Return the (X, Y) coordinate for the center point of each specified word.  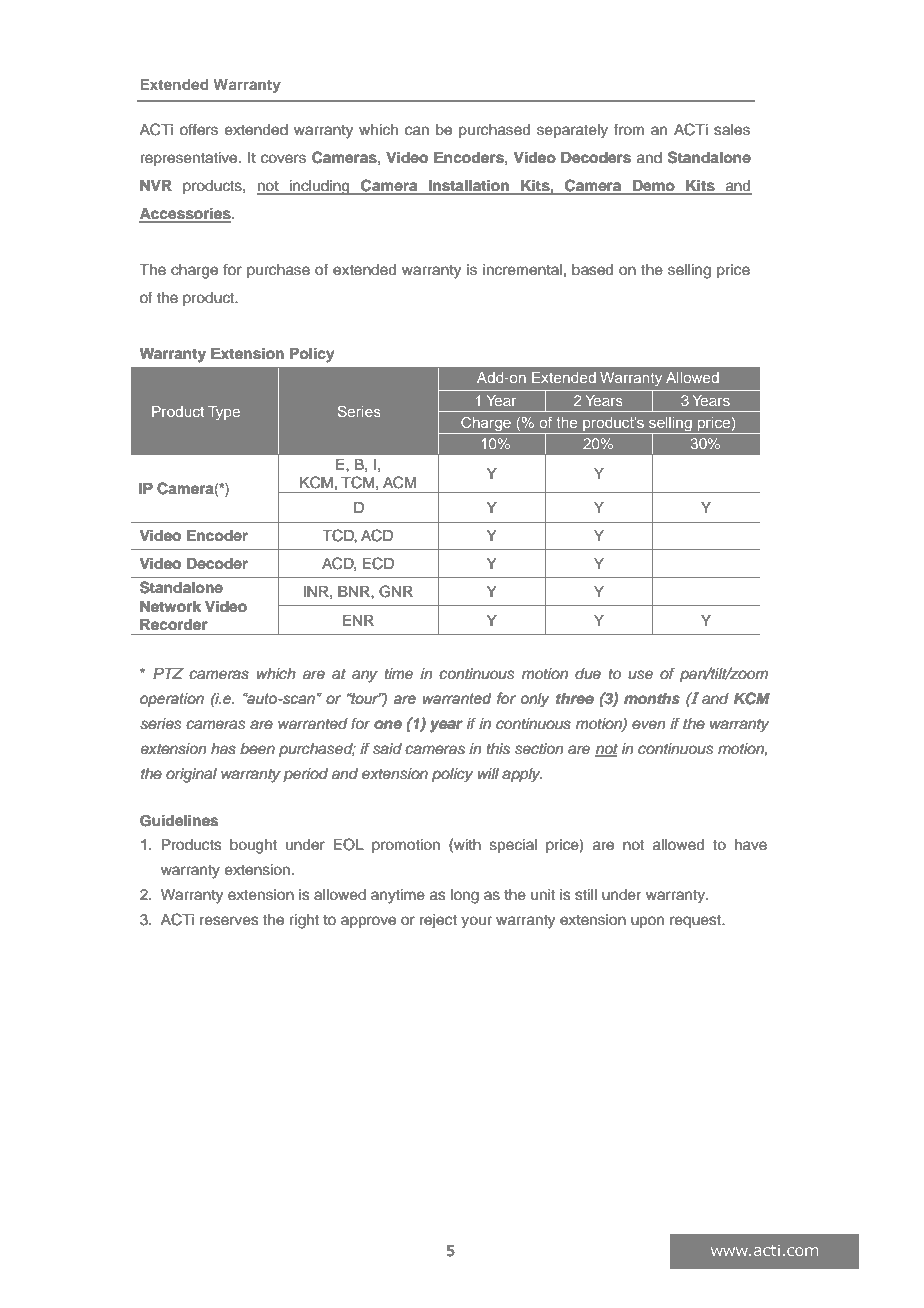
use (640, 675)
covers (283, 159)
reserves (229, 921)
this (498, 749)
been (257, 749)
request (696, 921)
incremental (522, 270)
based (592, 270)
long (465, 896)
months (652, 699)
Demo (654, 187)
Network (170, 607)
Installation (469, 186)
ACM (399, 482)
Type (224, 413)
